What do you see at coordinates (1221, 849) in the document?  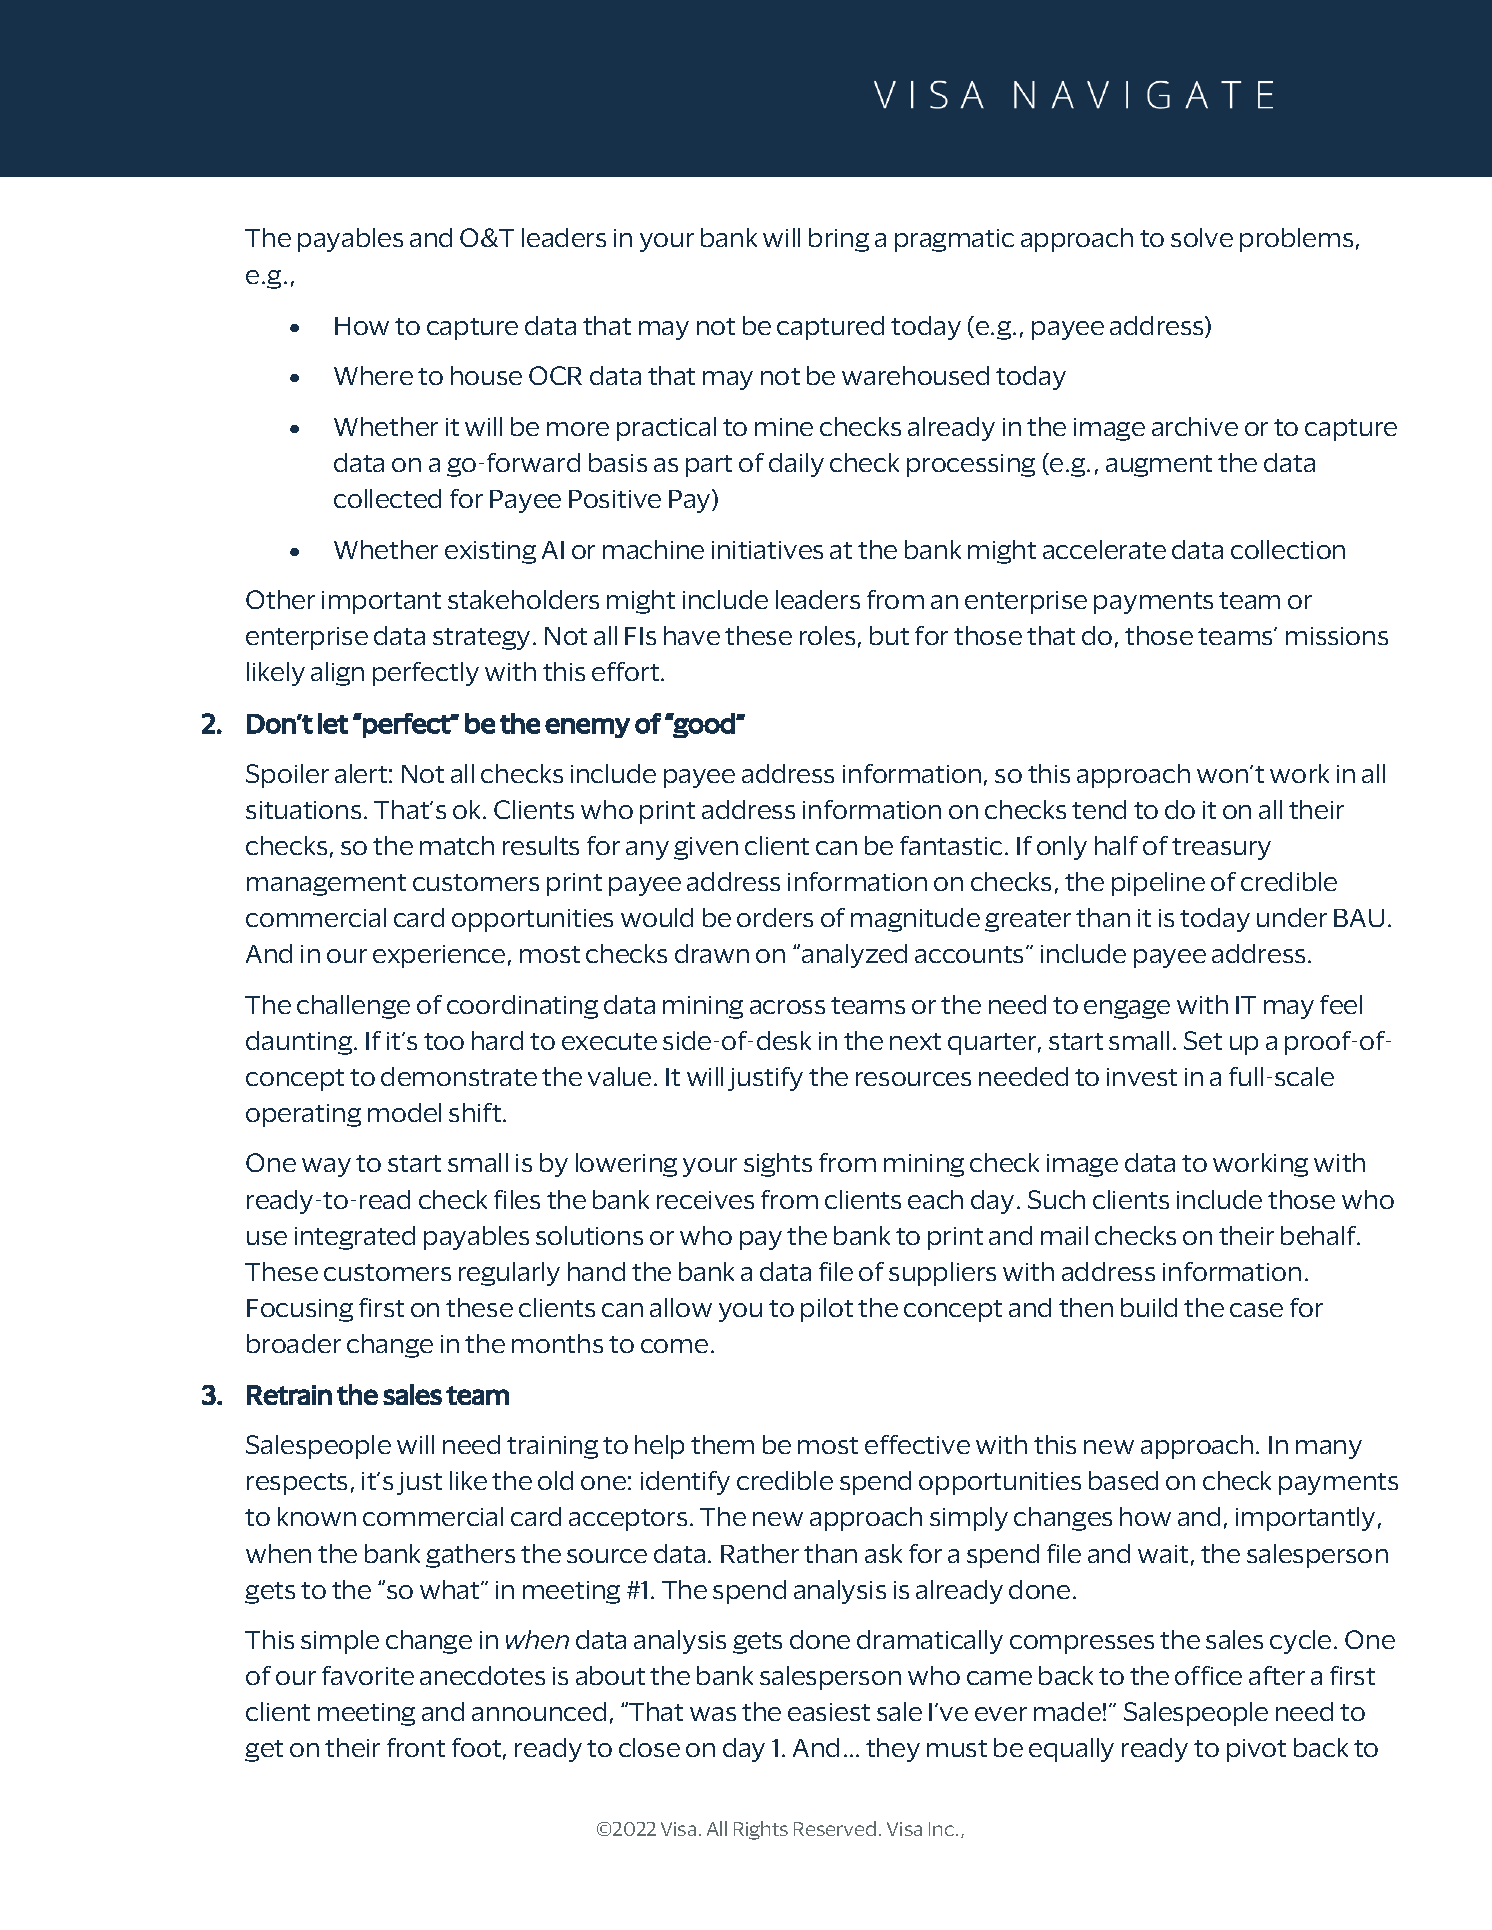 I see `treasury` at bounding box center [1221, 849].
